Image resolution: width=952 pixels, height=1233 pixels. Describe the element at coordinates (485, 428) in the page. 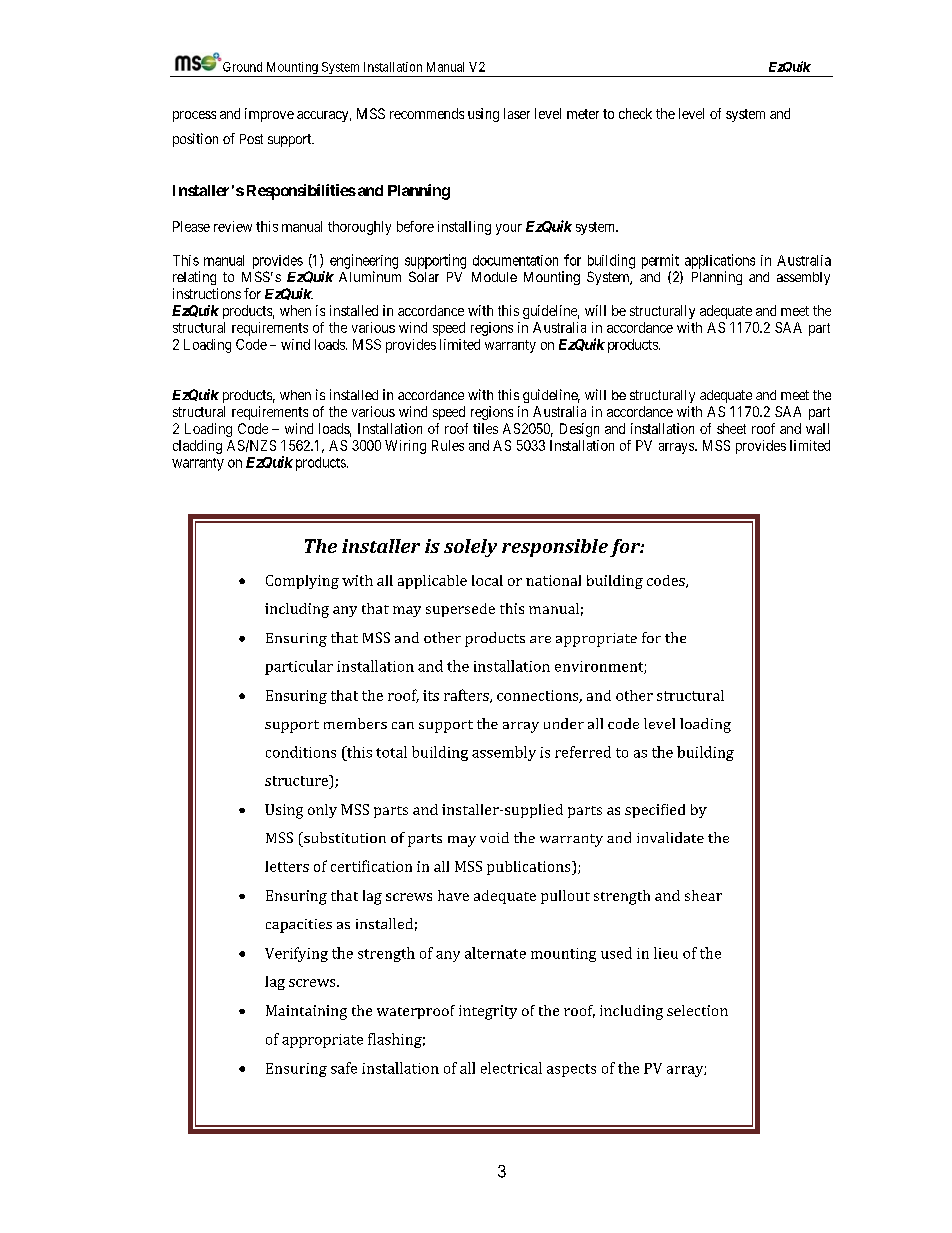

I see `tiles` at that location.
